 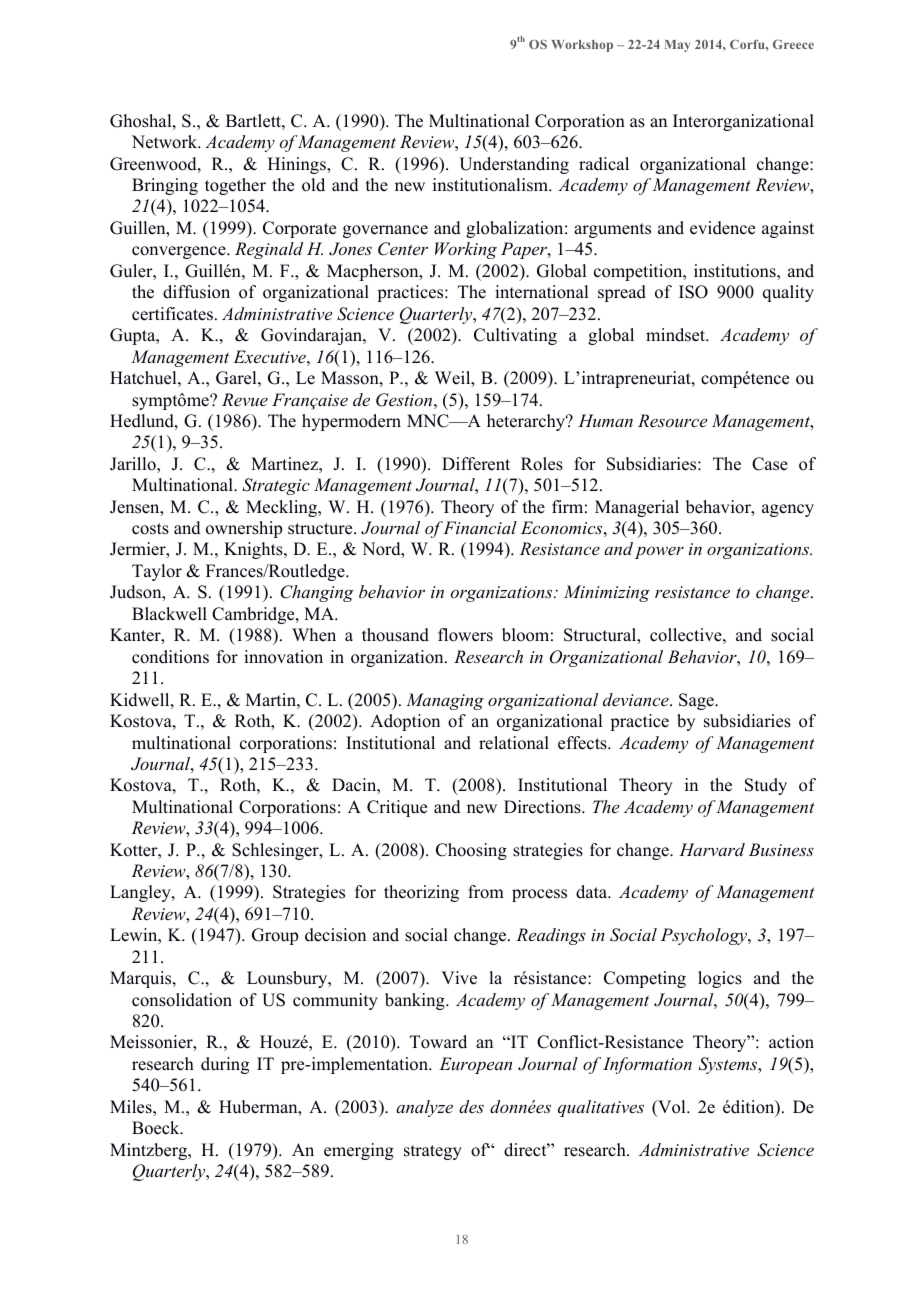 What do you see at coordinates (465, 635) in the screenshot?
I see `flowers` at bounding box center [465, 635].
